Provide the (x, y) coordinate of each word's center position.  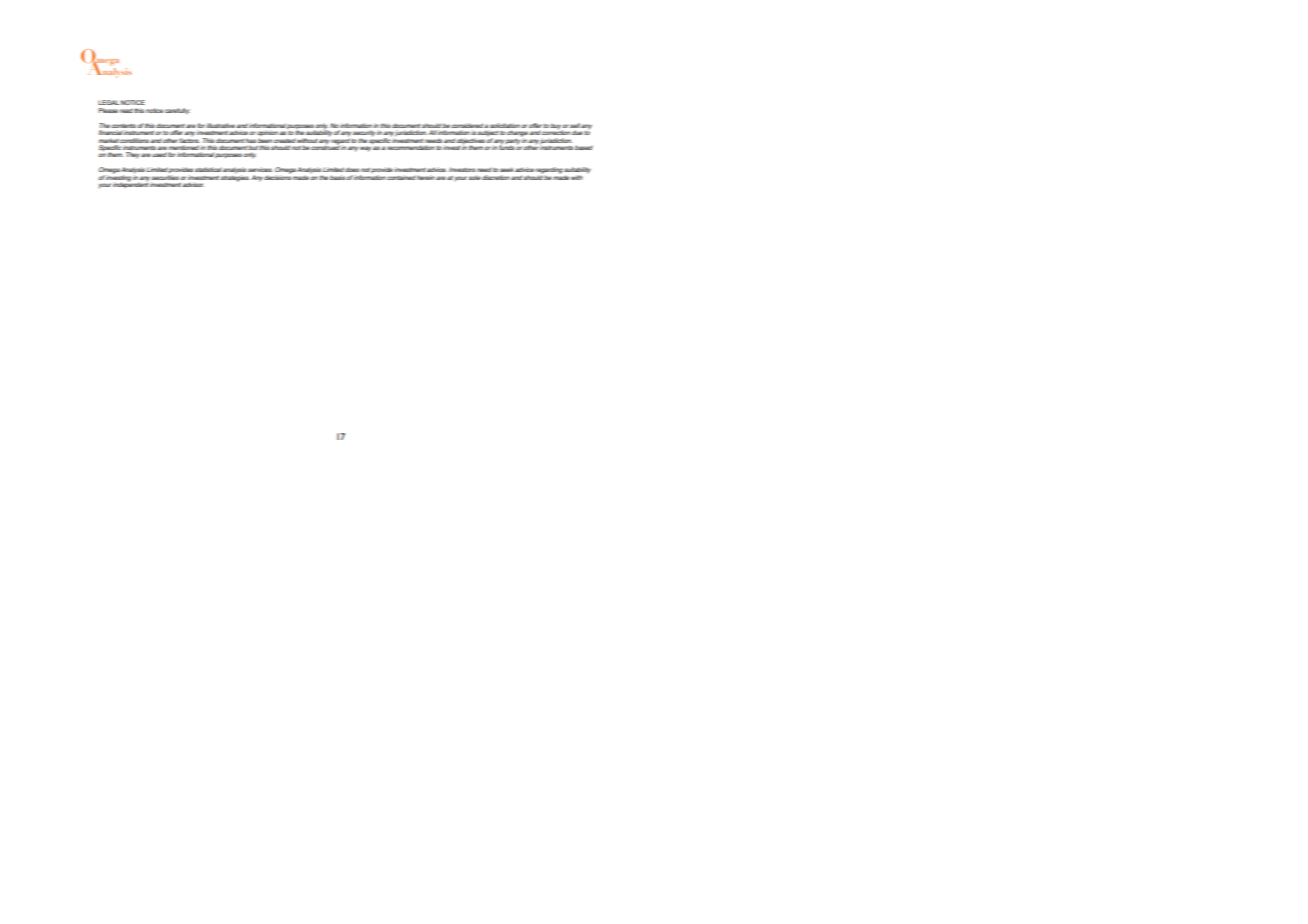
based (584, 147)
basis (338, 177)
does (352, 169)
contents (123, 126)
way (365, 149)
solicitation (505, 125)
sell (575, 125)
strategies (235, 177)
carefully (177, 111)
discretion (496, 177)
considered (467, 125)
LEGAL (108, 102)
